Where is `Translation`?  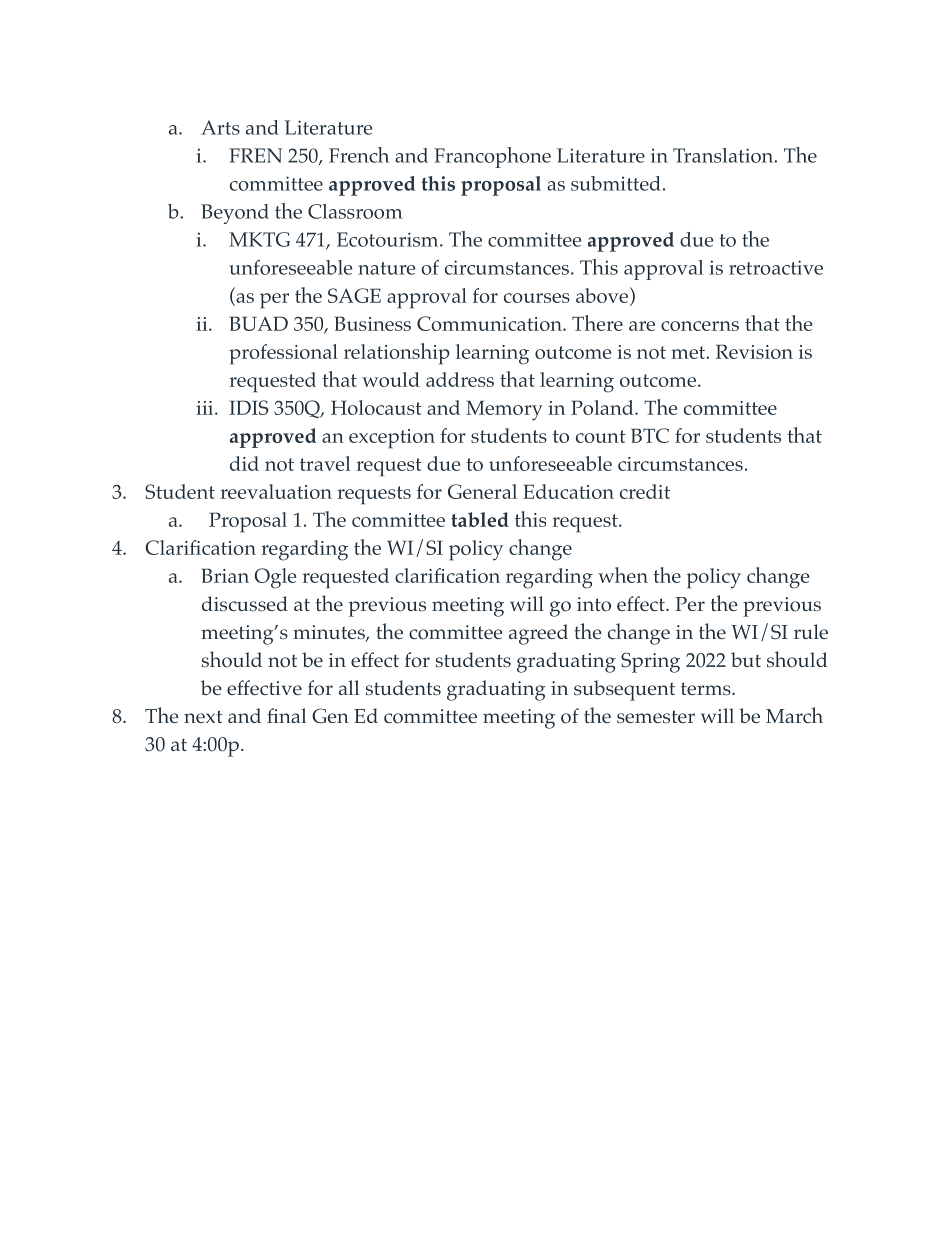
Translation is located at coordinates (724, 155).
